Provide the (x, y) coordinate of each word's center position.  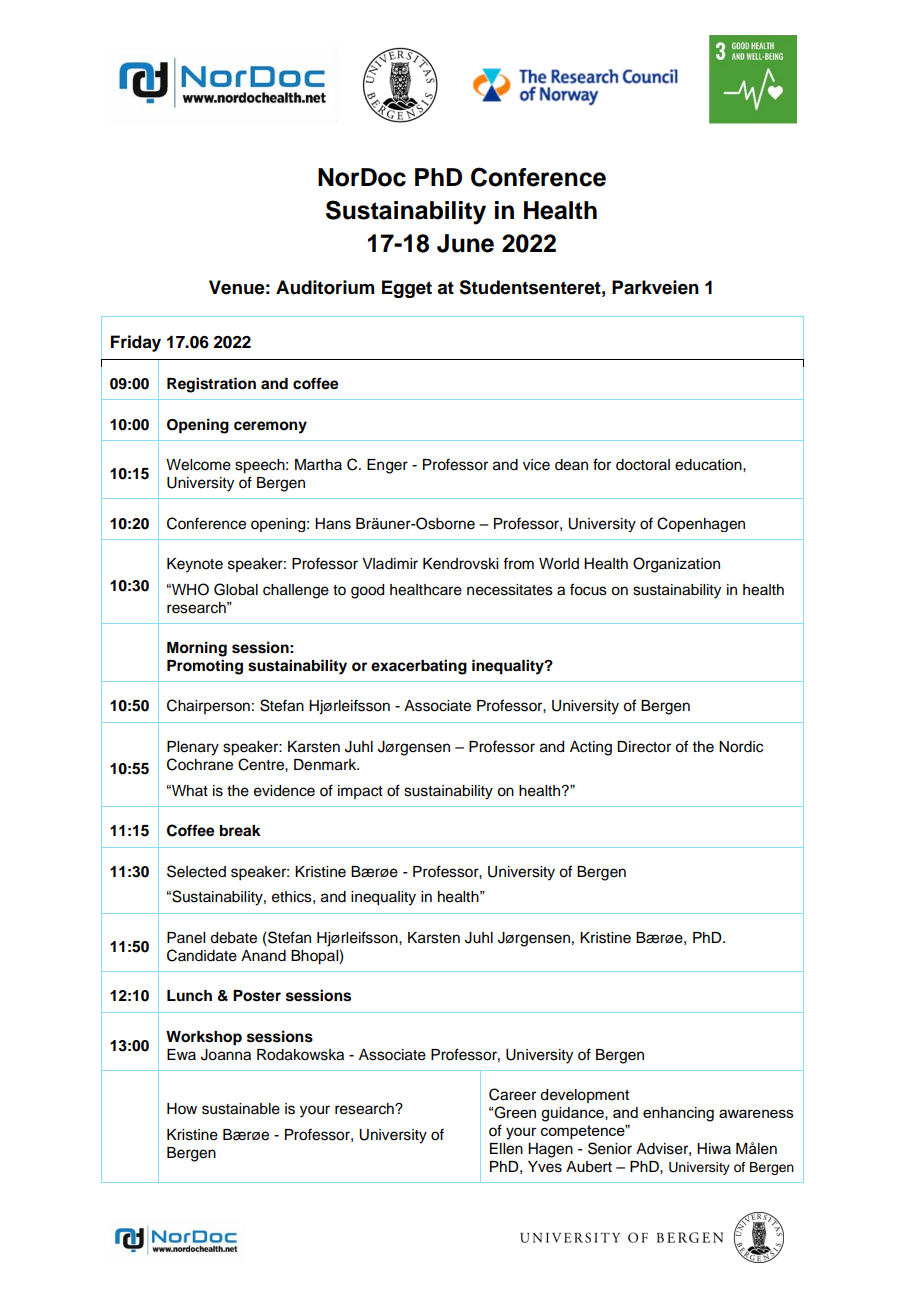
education (709, 465)
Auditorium (325, 287)
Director (644, 747)
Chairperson (208, 706)
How (182, 1109)
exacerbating (419, 667)
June (465, 243)
